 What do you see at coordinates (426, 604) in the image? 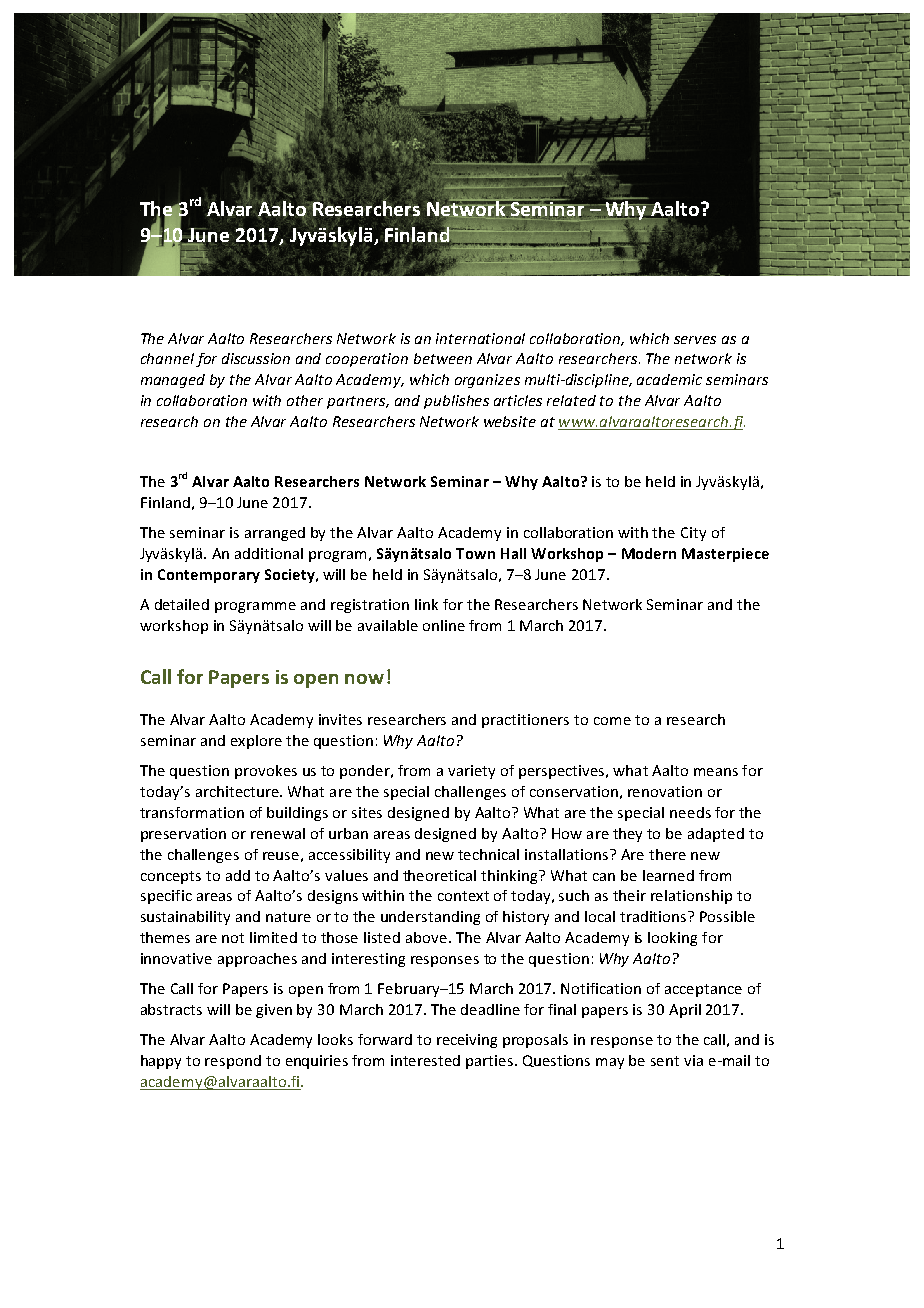
I see `link` at bounding box center [426, 604].
